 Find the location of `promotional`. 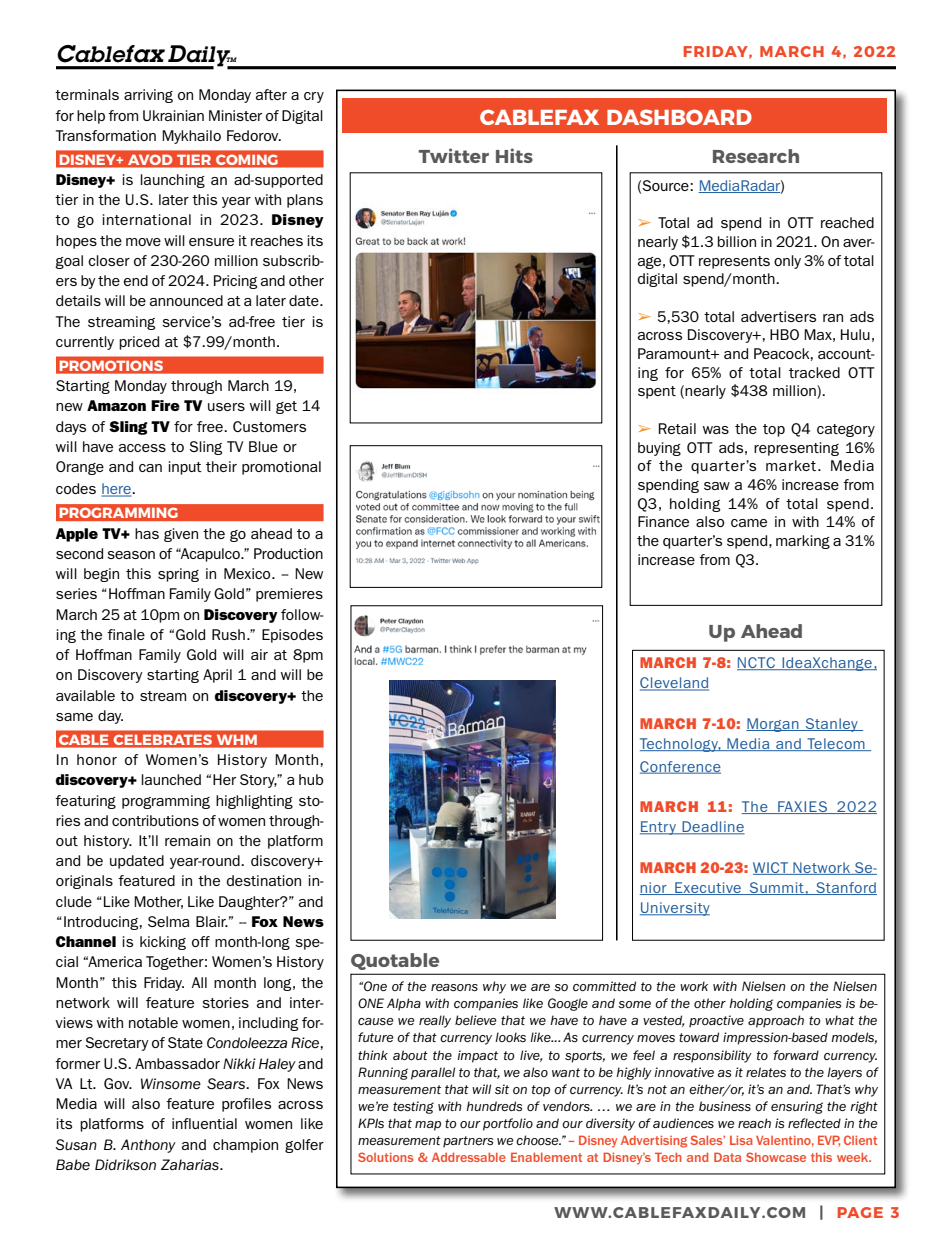

promotional is located at coordinates (281, 468).
